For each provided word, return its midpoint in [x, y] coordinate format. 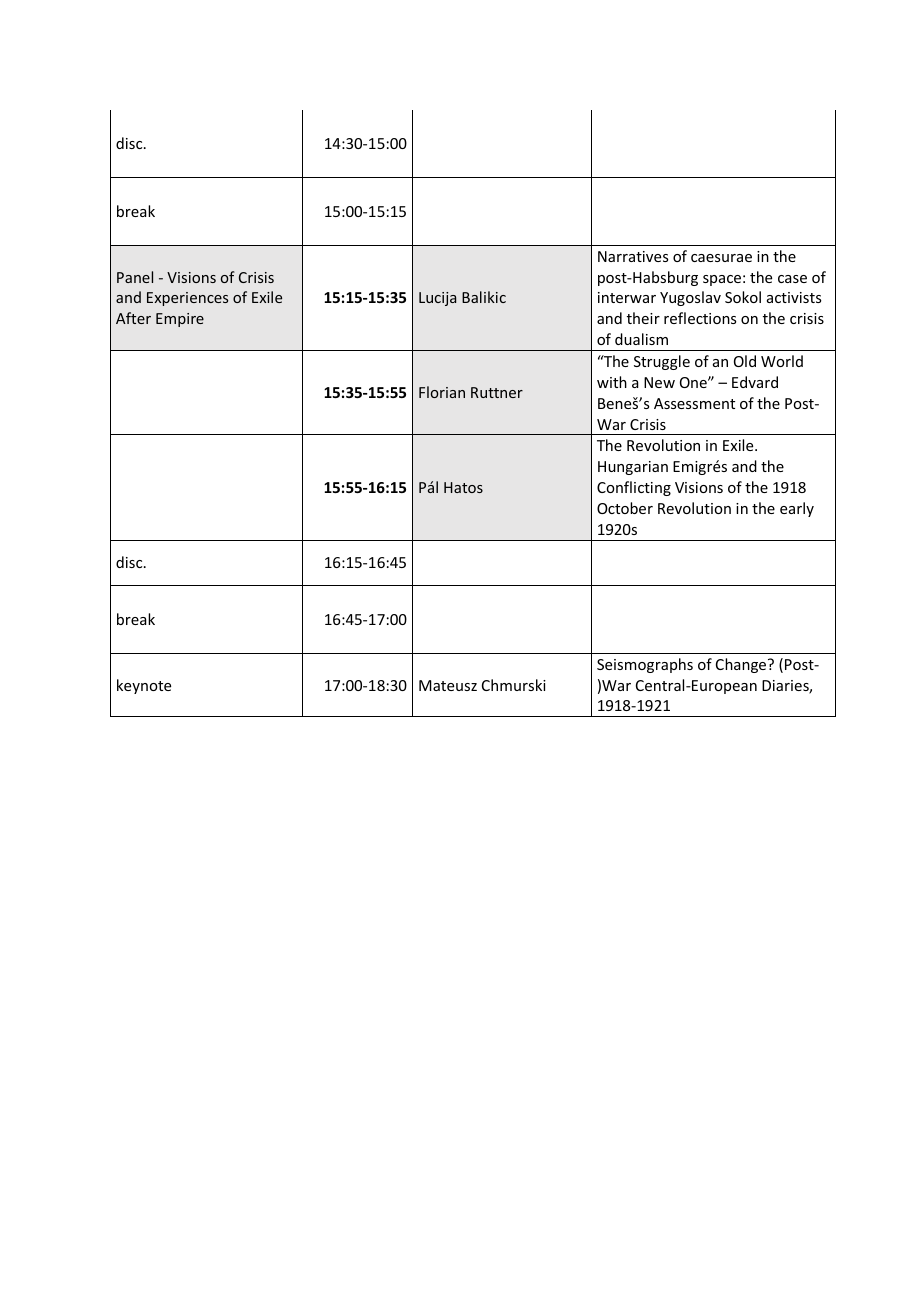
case [792, 279]
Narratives [633, 256]
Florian [442, 392]
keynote [144, 686]
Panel [135, 277]
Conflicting [634, 488]
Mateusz [448, 685]
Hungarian [633, 468]
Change [742, 665]
